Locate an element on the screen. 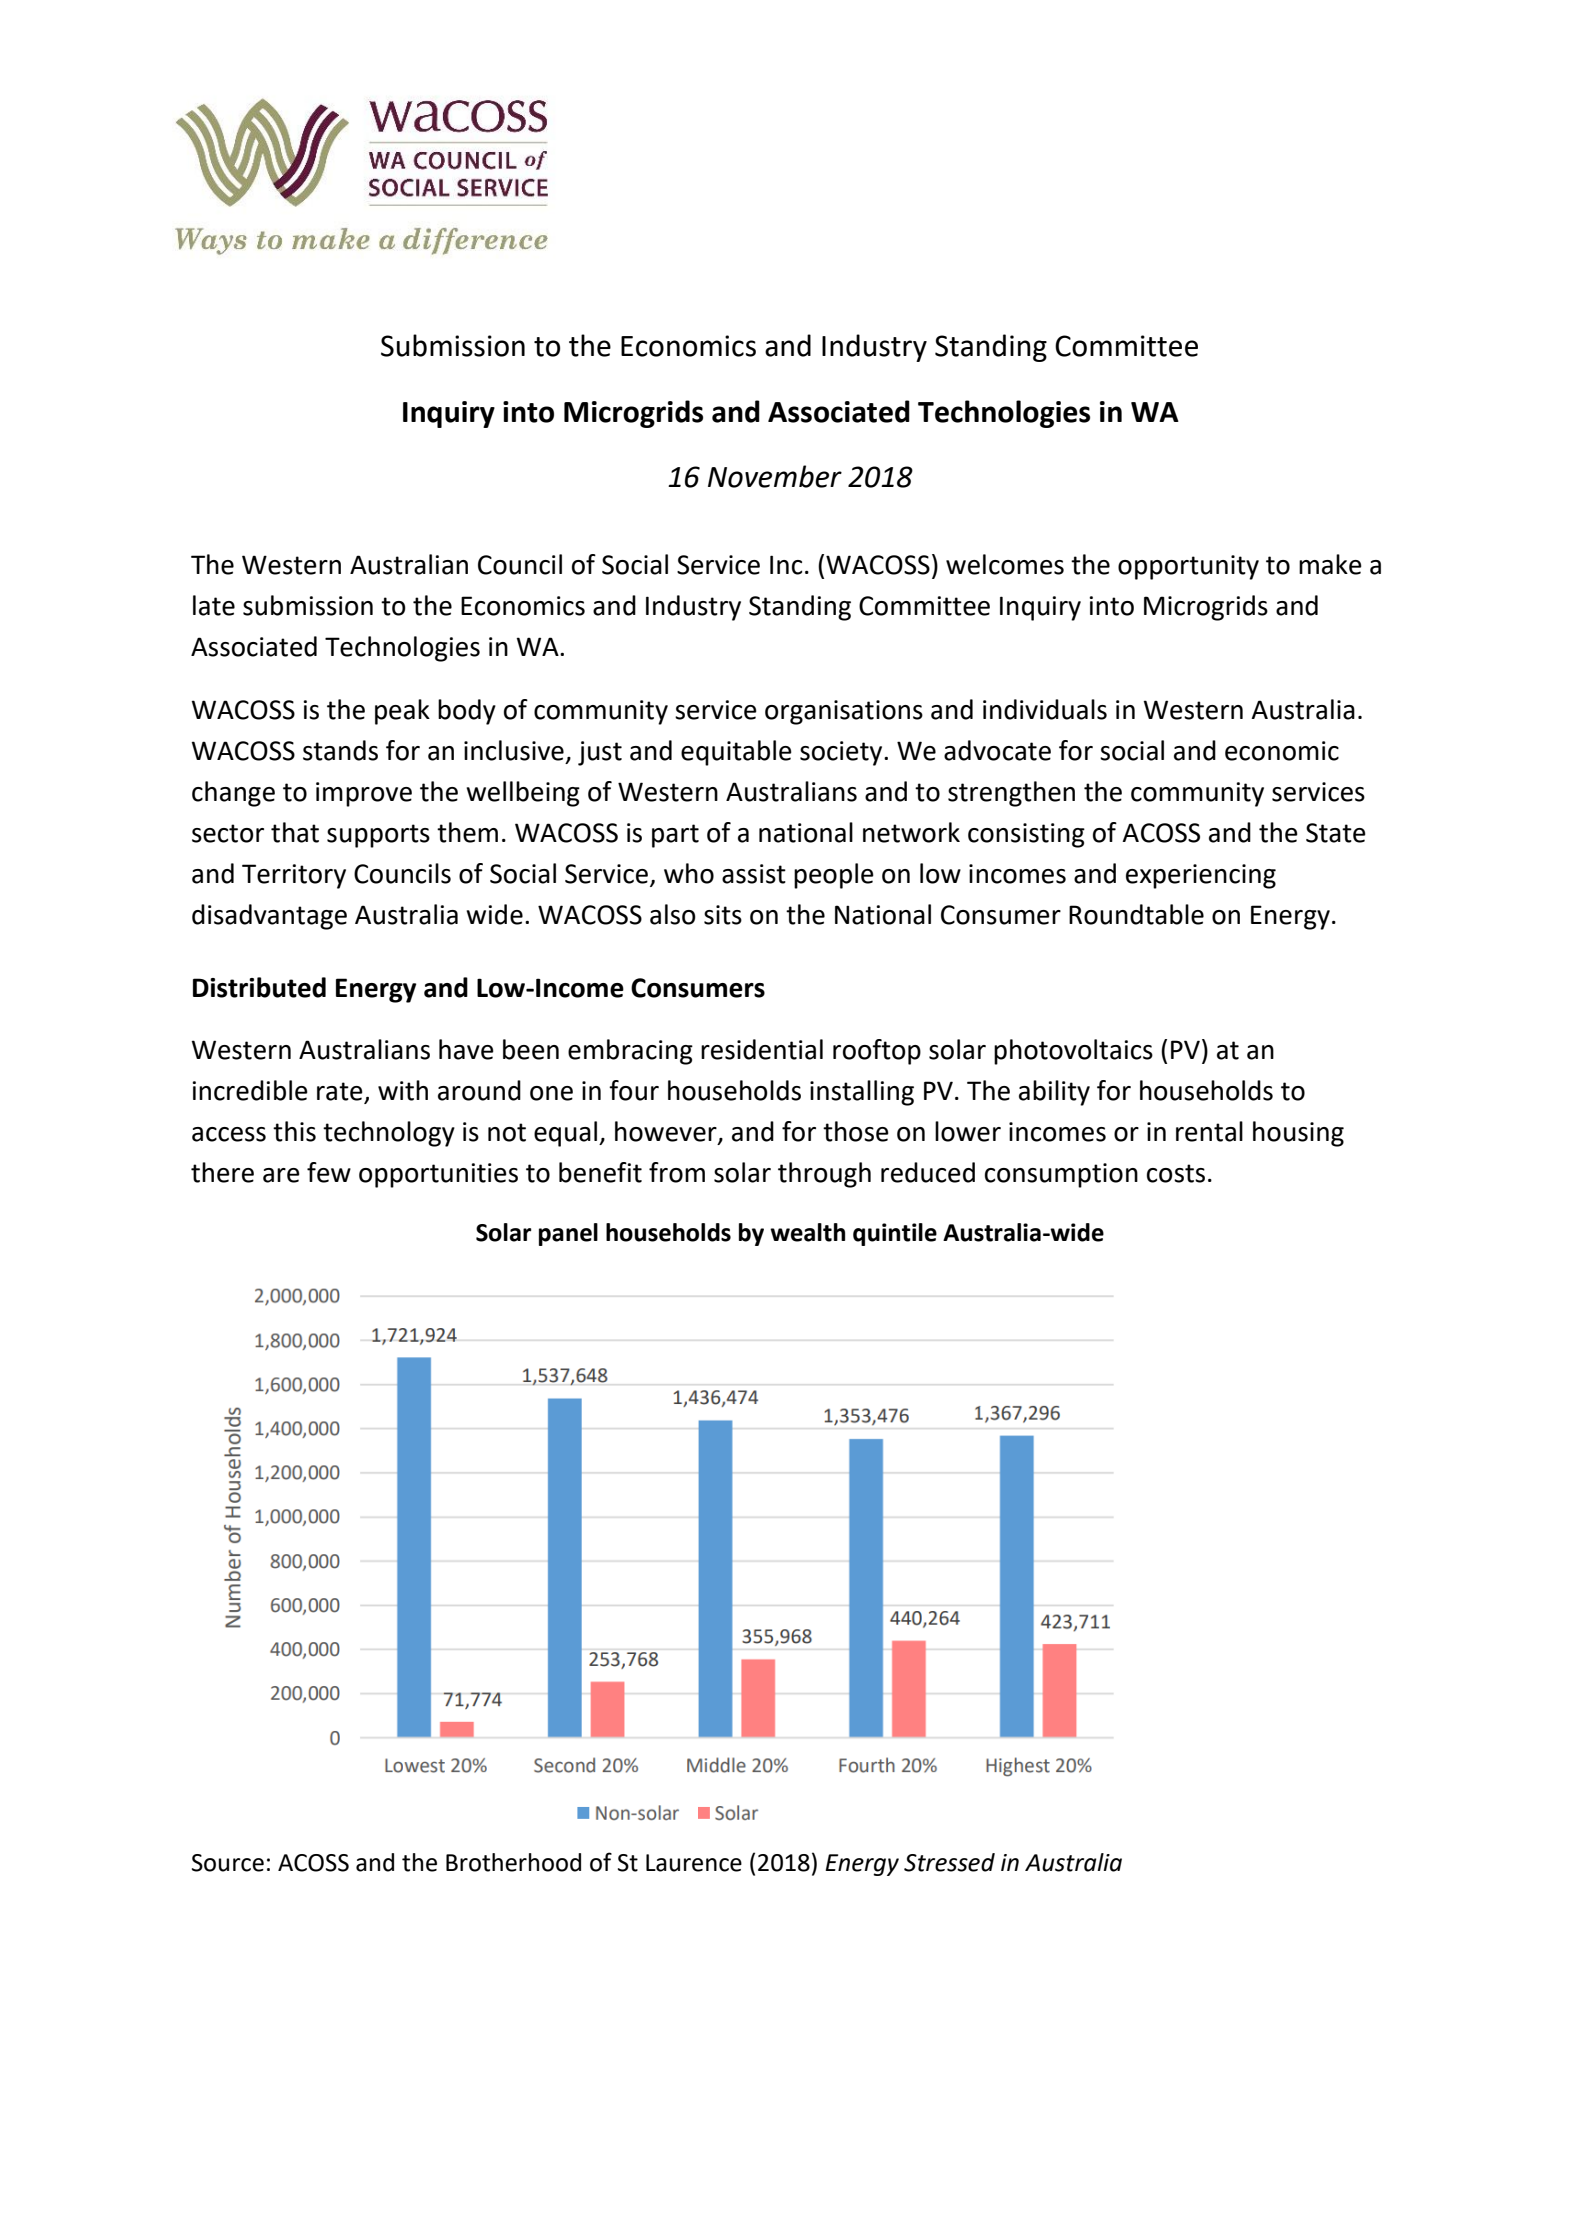 Image resolution: width=1580 pixels, height=2235 pixels. experiencing is located at coordinates (1201, 876).
